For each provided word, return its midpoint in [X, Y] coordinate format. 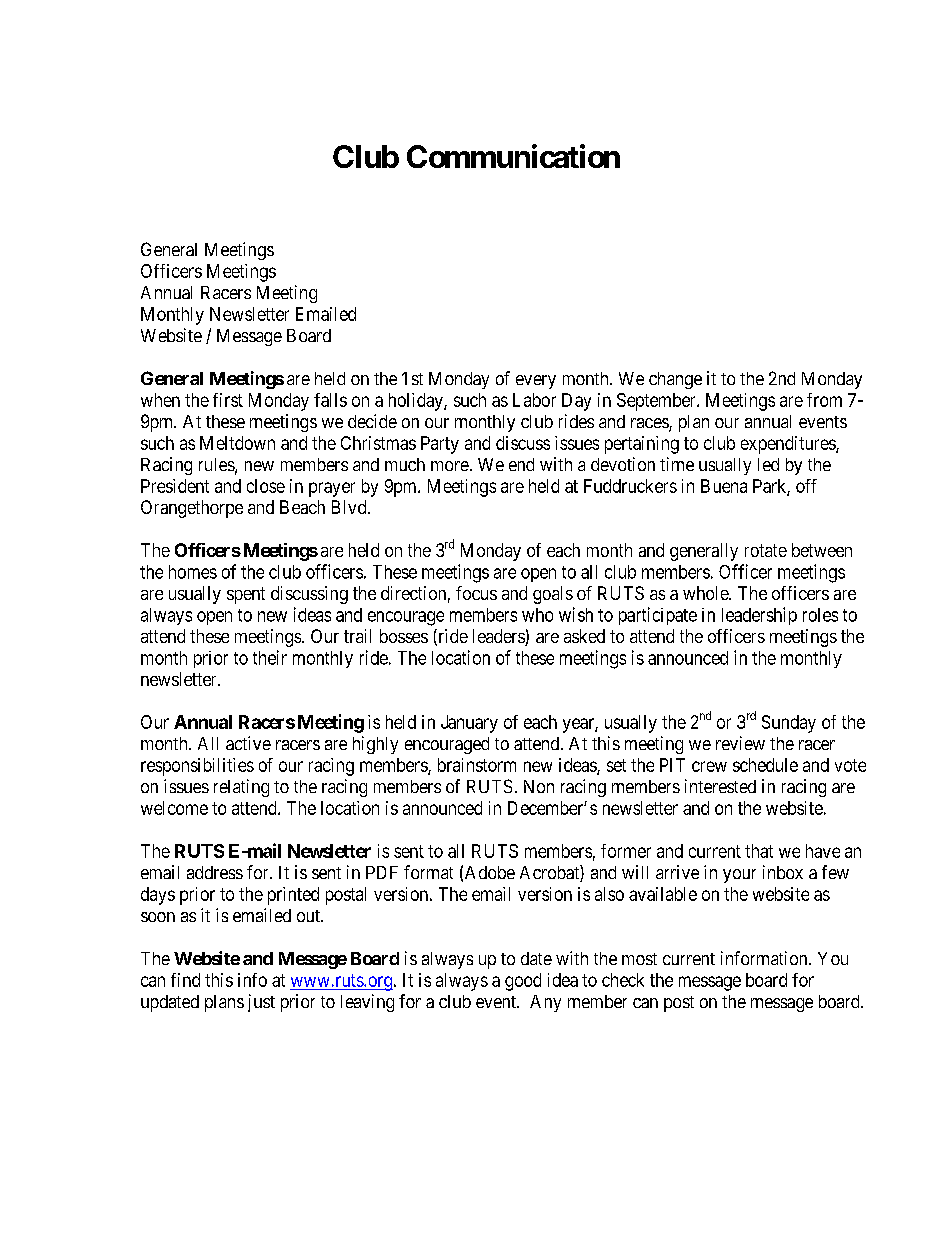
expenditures [789, 445]
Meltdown [237, 443]
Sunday [789, 724]
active [248, 743]
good [523, 982]
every [536, 382]
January [469, 724]
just [261, 1003]
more [450, 466]
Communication [513, 156]
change [675, 380]
